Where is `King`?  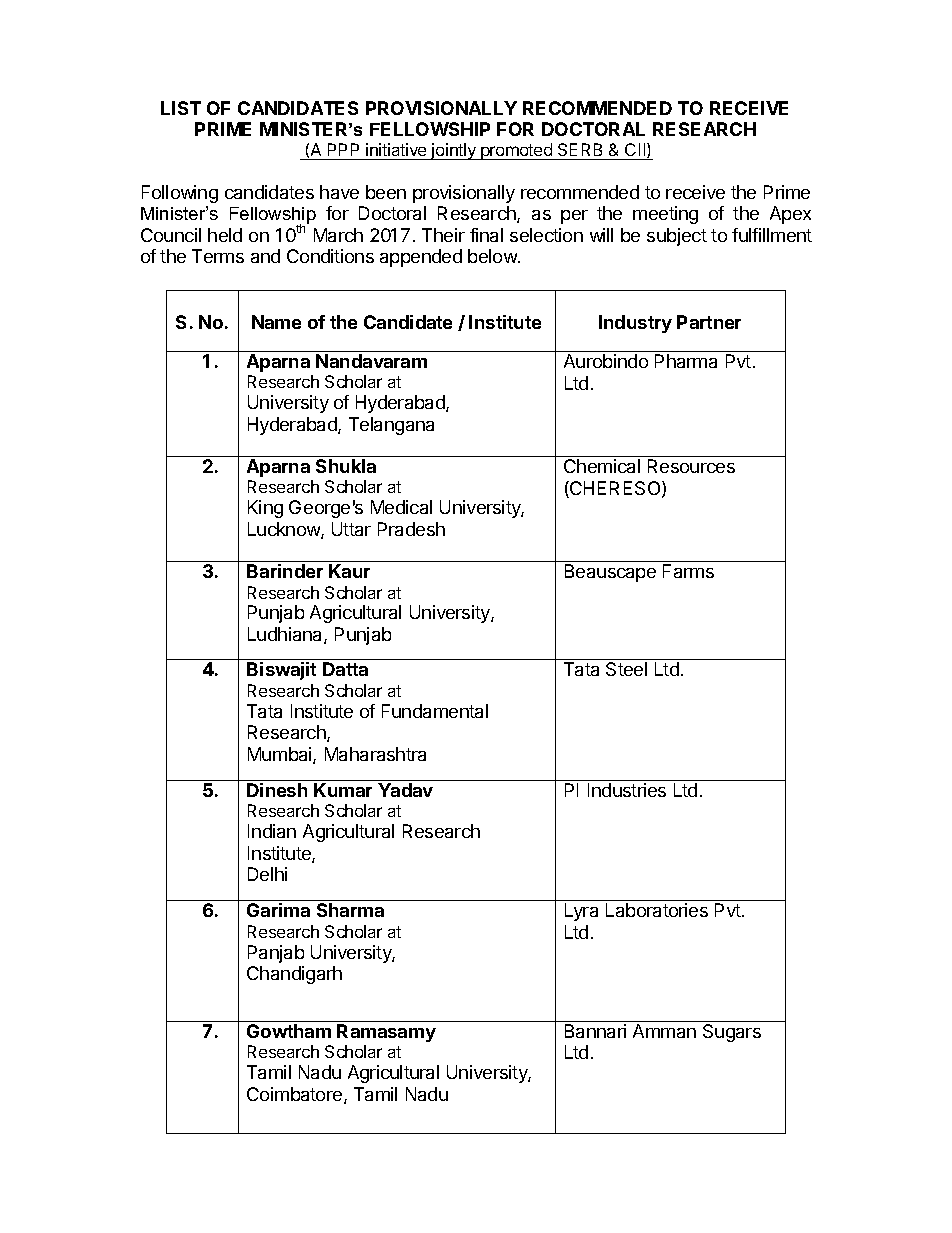 King is located at coordinates (265, 509).
